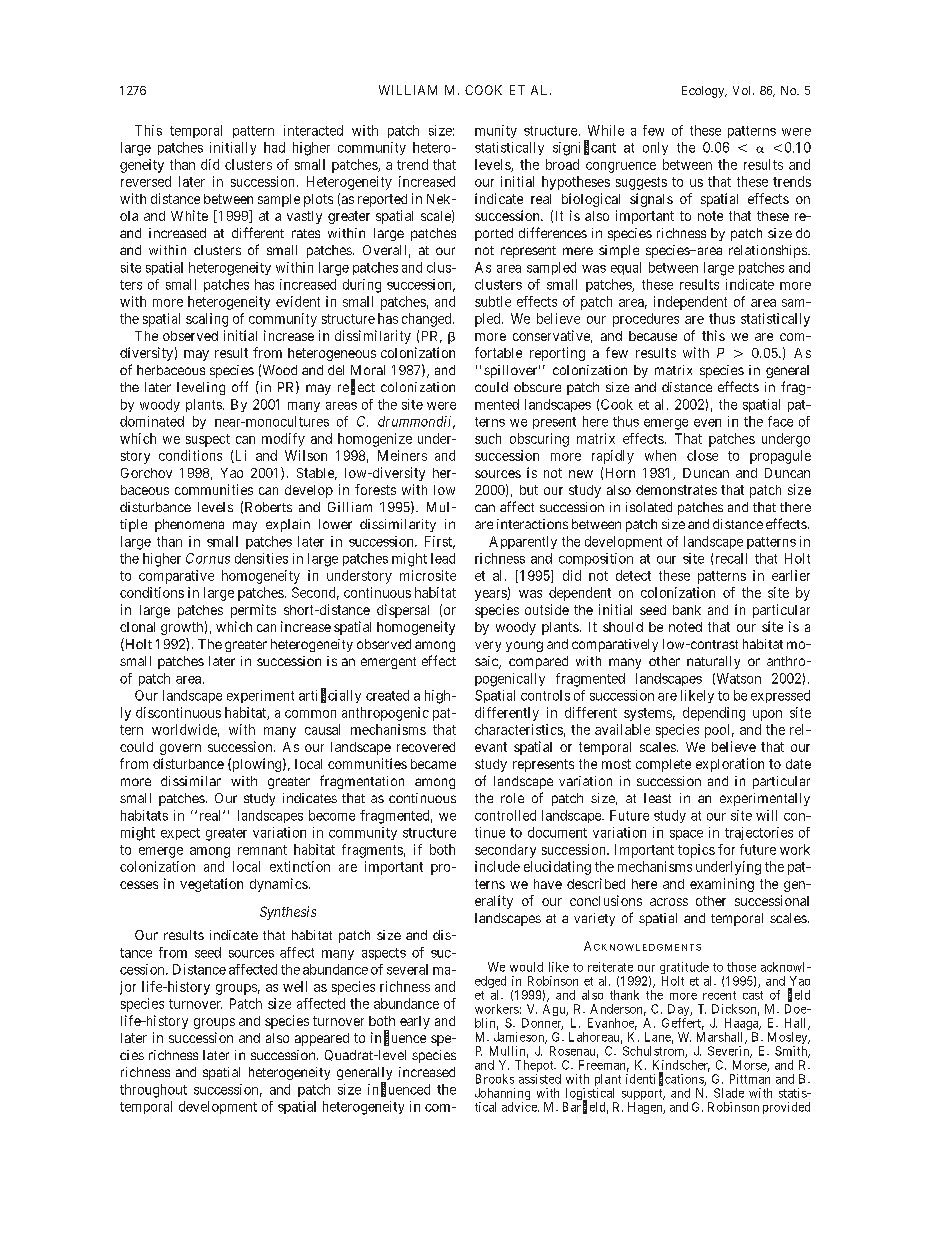 The height and width of the screenshot is (1233, 952). What do you see at coordinates (433, 764) in the screenshot?
I see `became` at bounding box center [433, 764].
